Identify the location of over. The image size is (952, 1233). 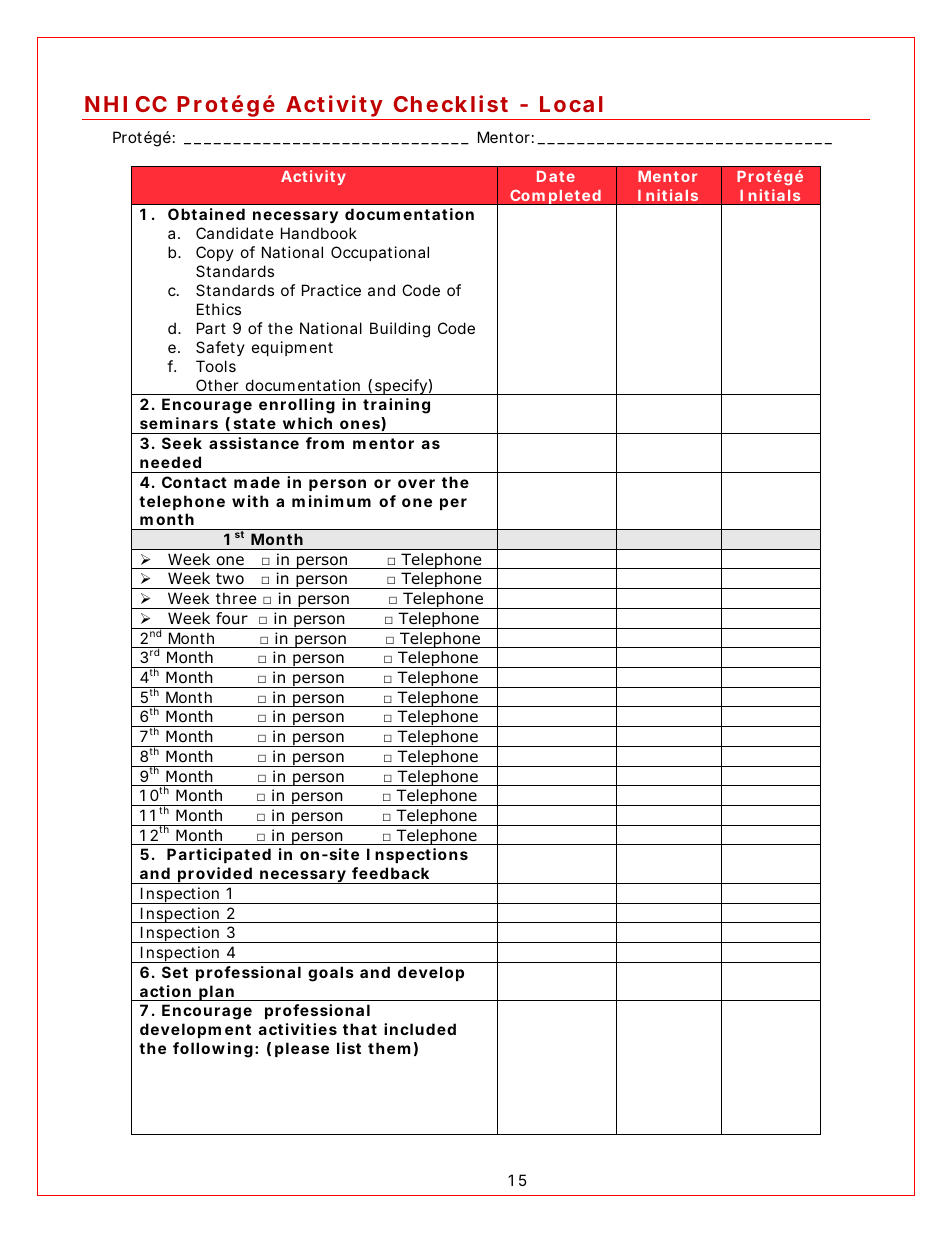
(416, 483).
